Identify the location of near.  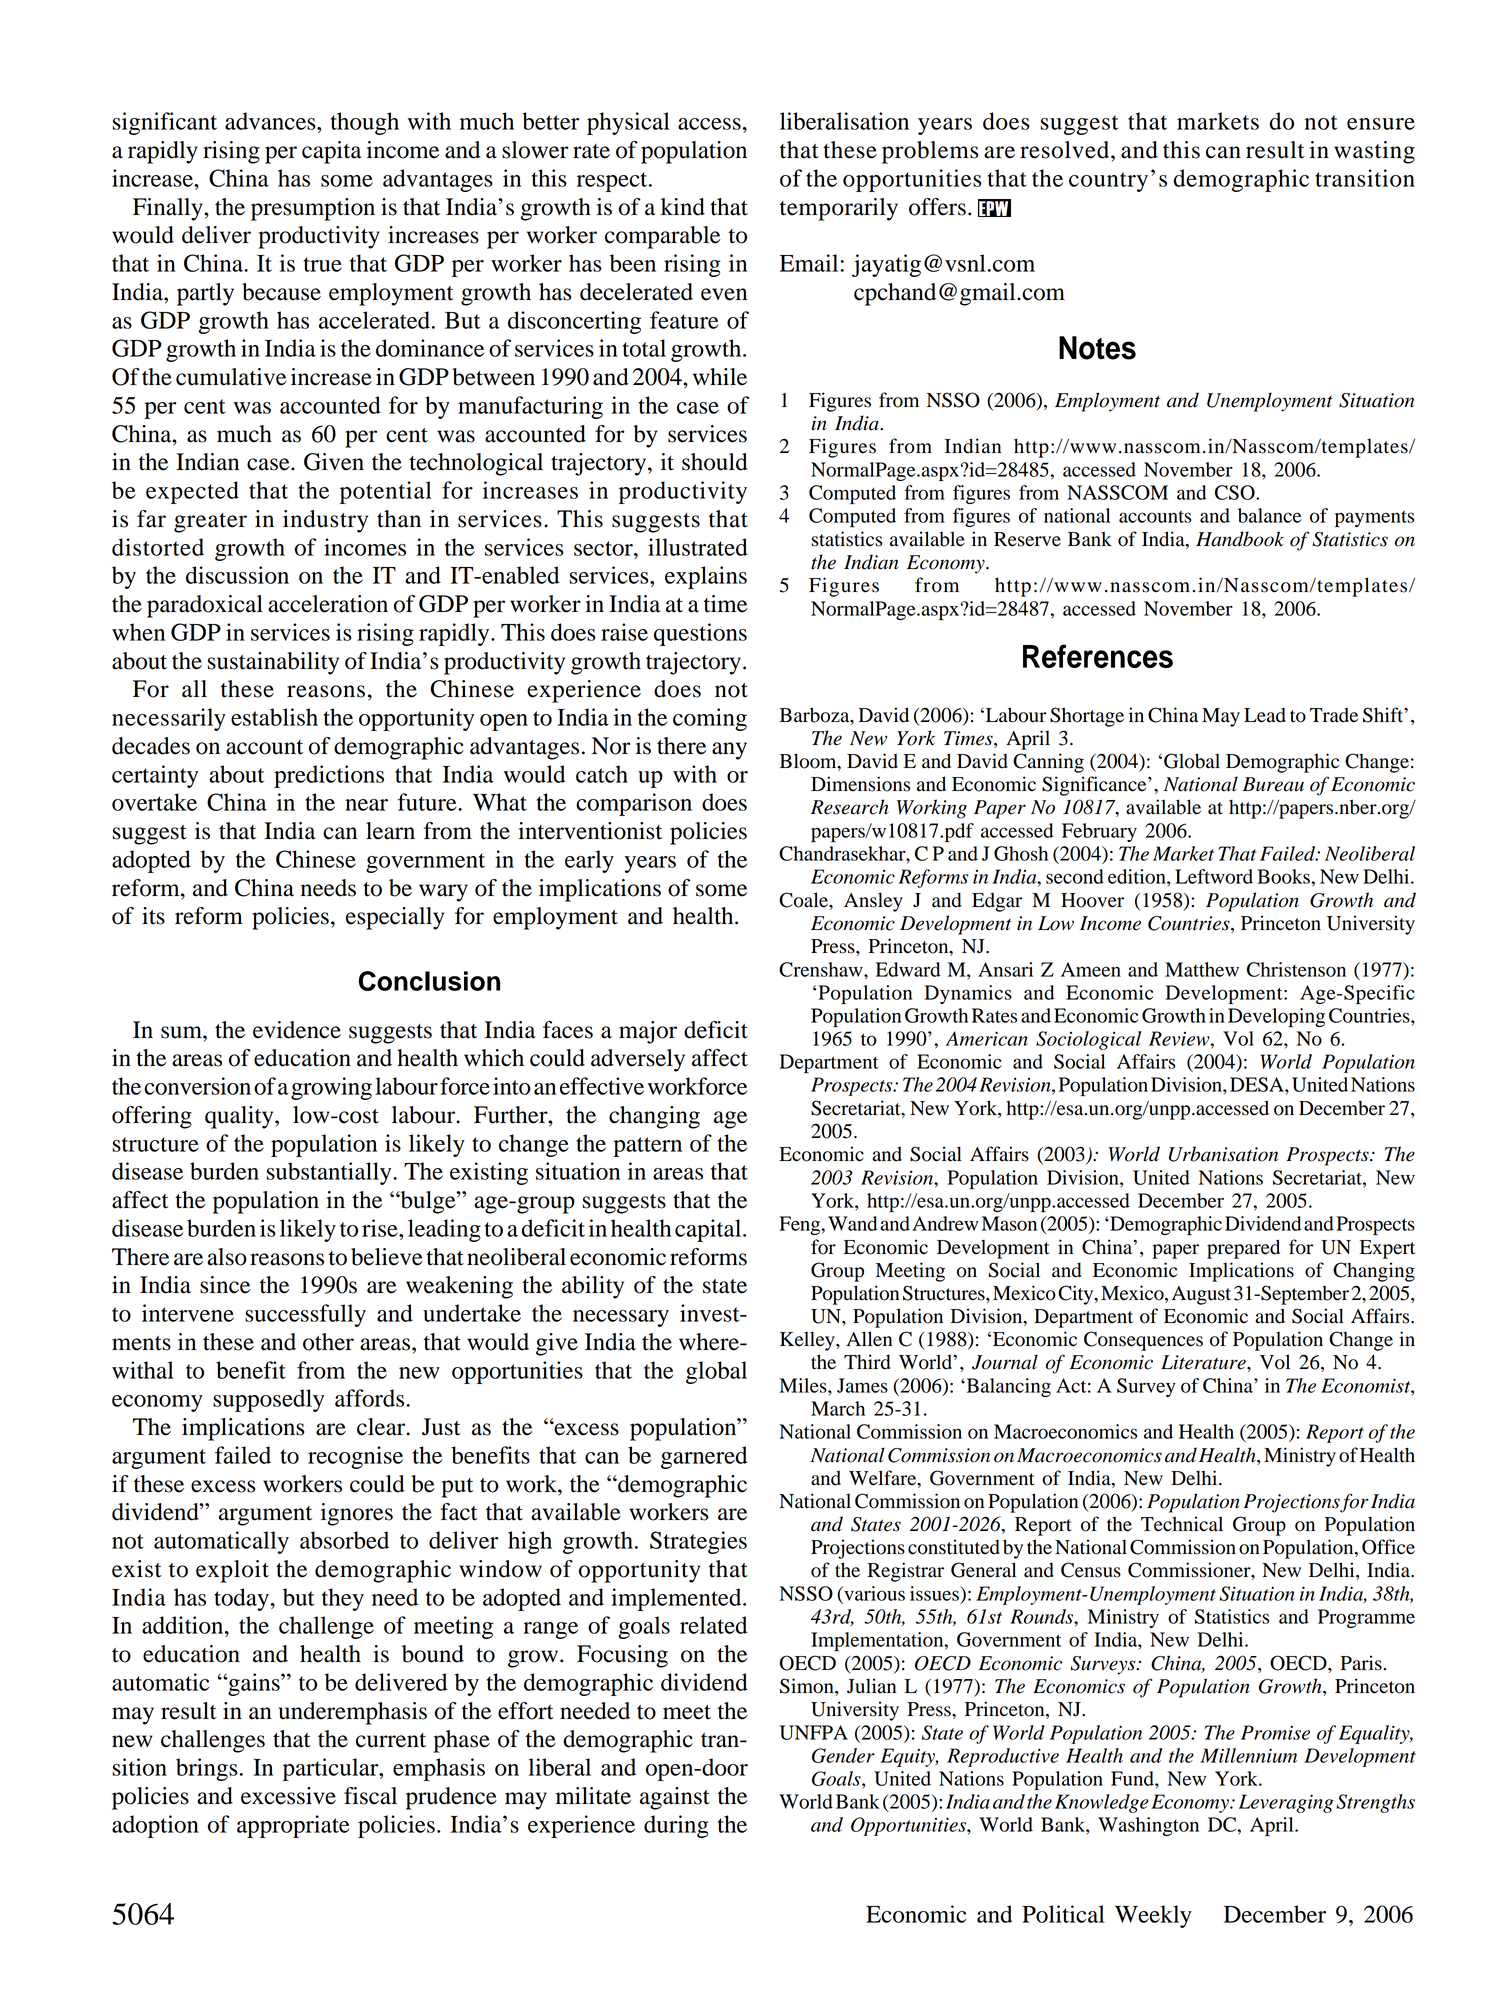
(366, 805).
